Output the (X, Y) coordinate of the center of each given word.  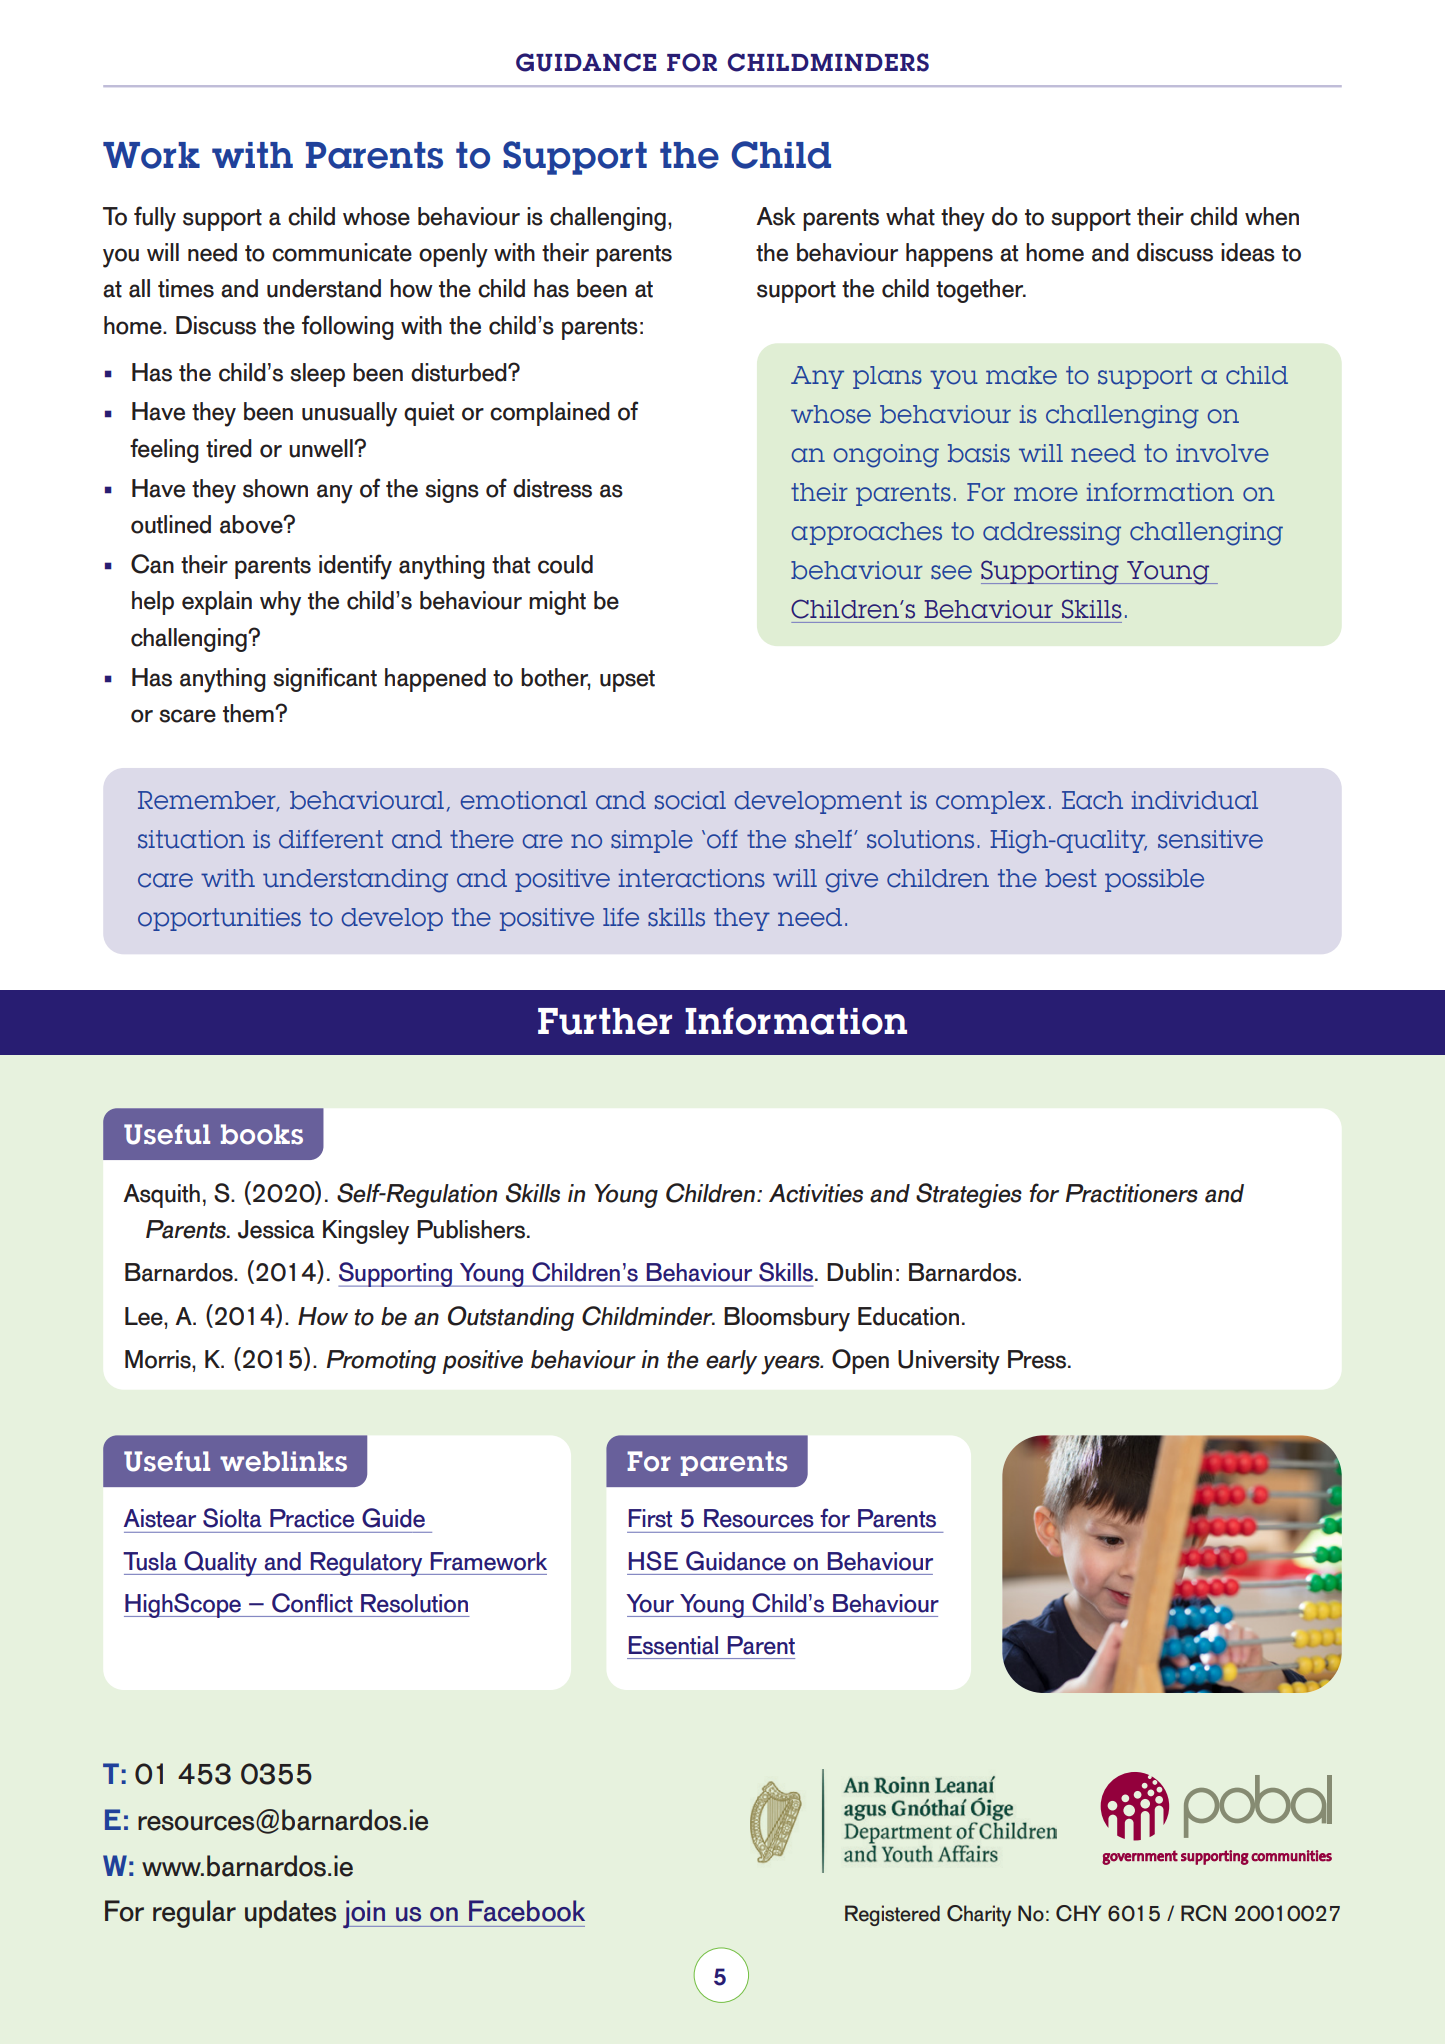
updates (290, 1914)
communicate (342, 252)
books (262, 1134)
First (650, 1518)
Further (605, 1021)
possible (1154, 880)
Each (1092, 800)
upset (627, 681)
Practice (312, 1518)
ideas (1248, 252)
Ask (776, 216)
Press (1037, 1359)
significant (325, 679)
